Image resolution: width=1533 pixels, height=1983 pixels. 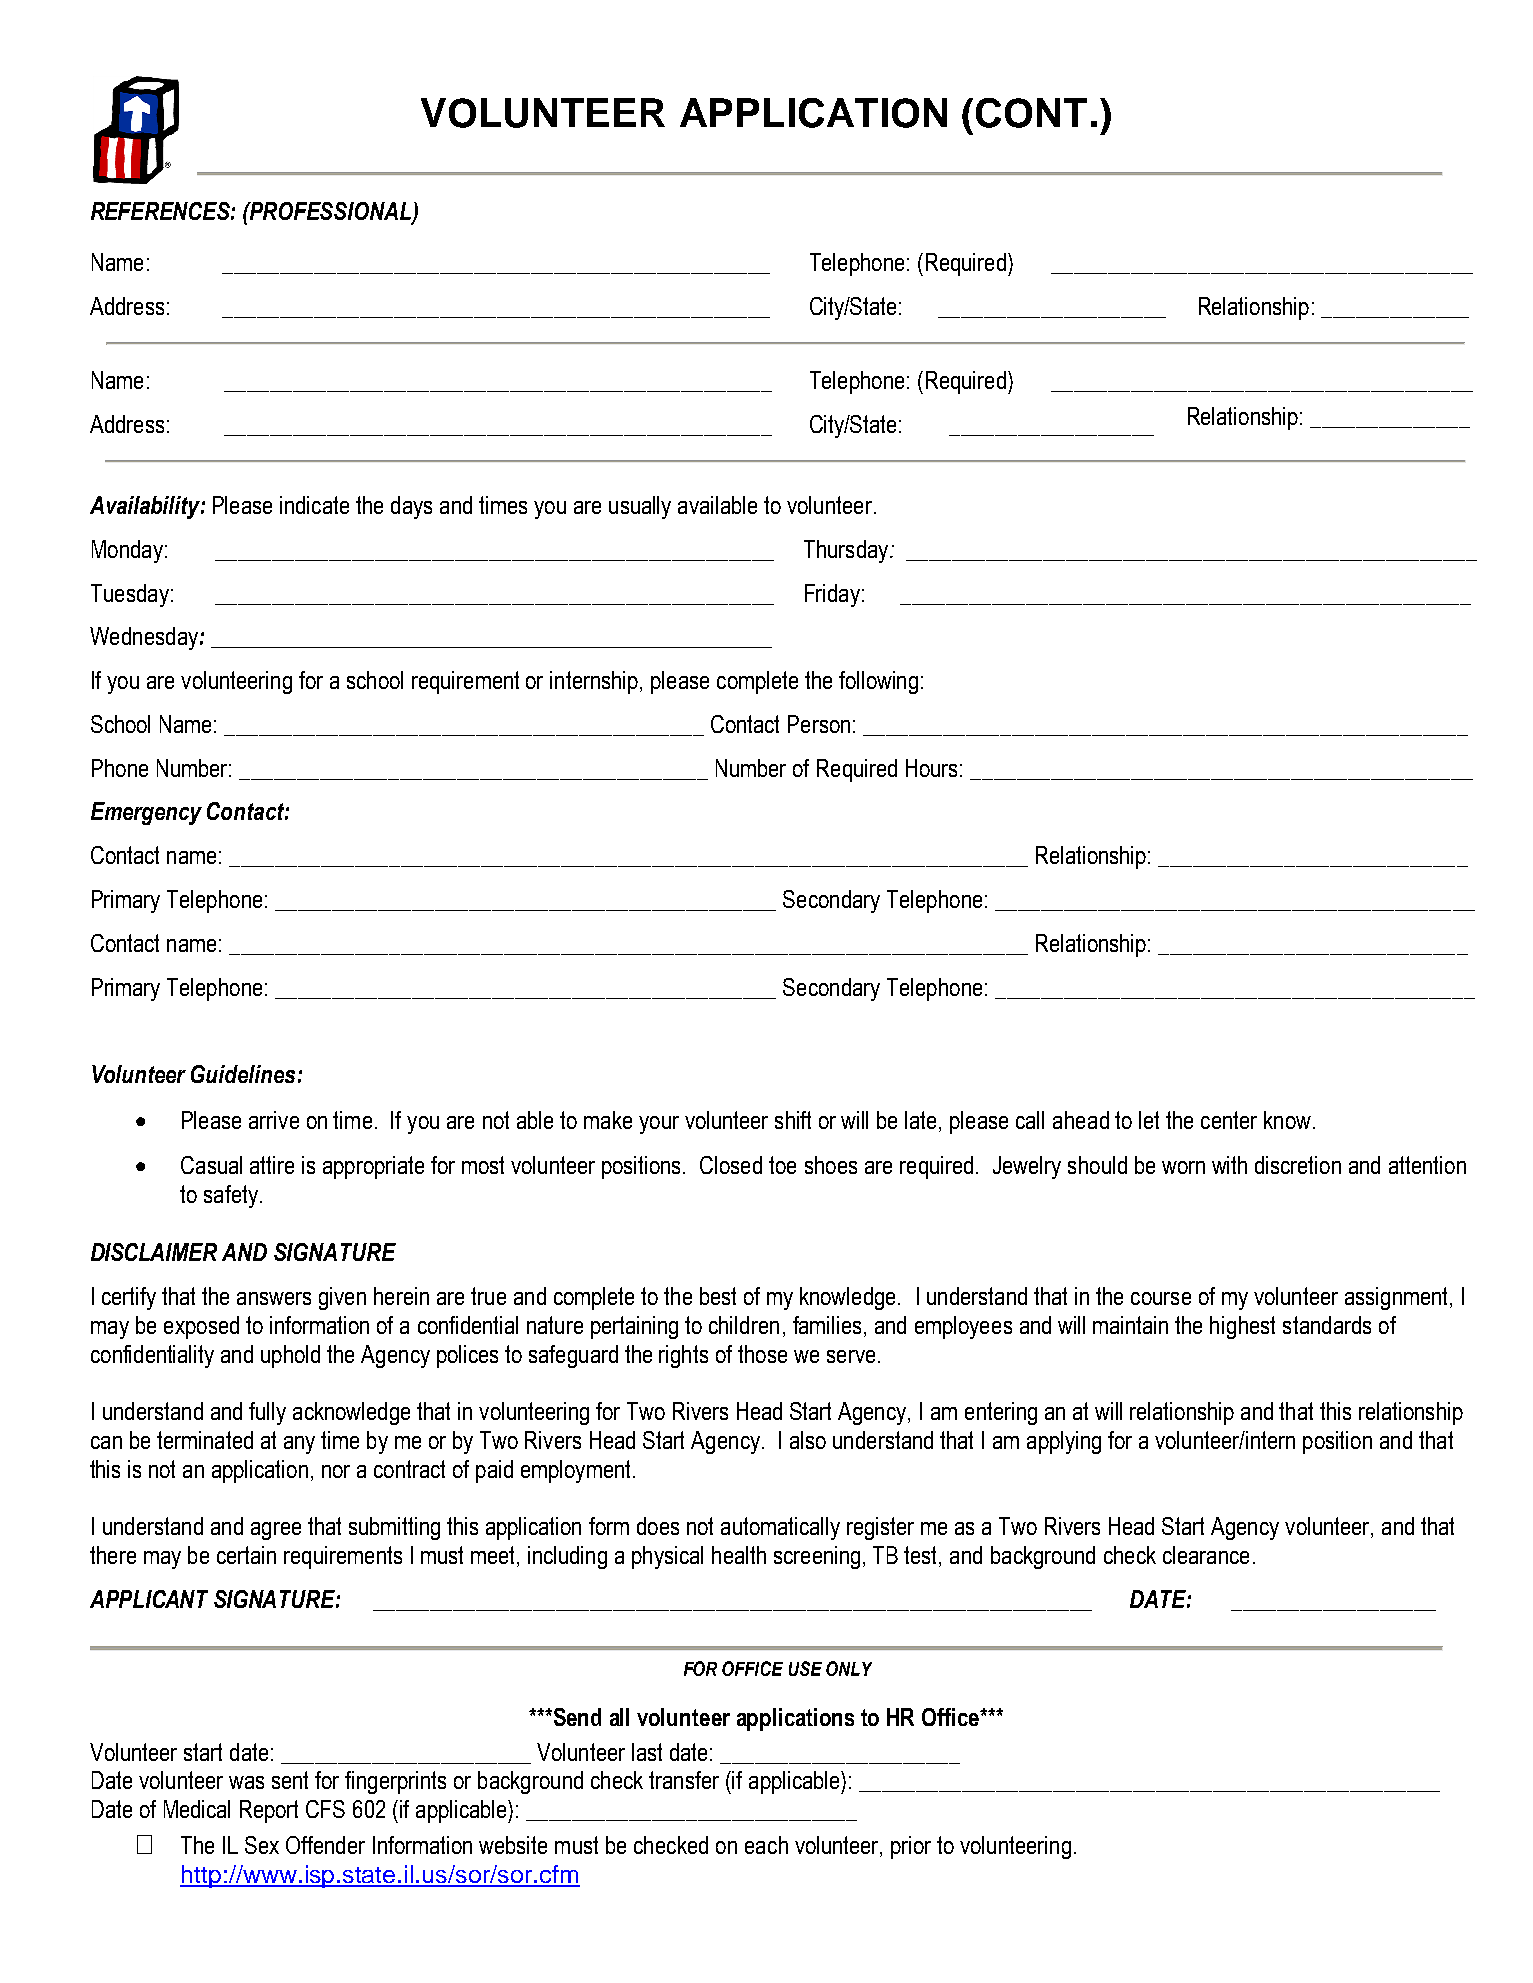 What do you see at coordinates (1206, 1555) in the screenshot?
I see `clearance` at bounding box center [1206, 1555].
